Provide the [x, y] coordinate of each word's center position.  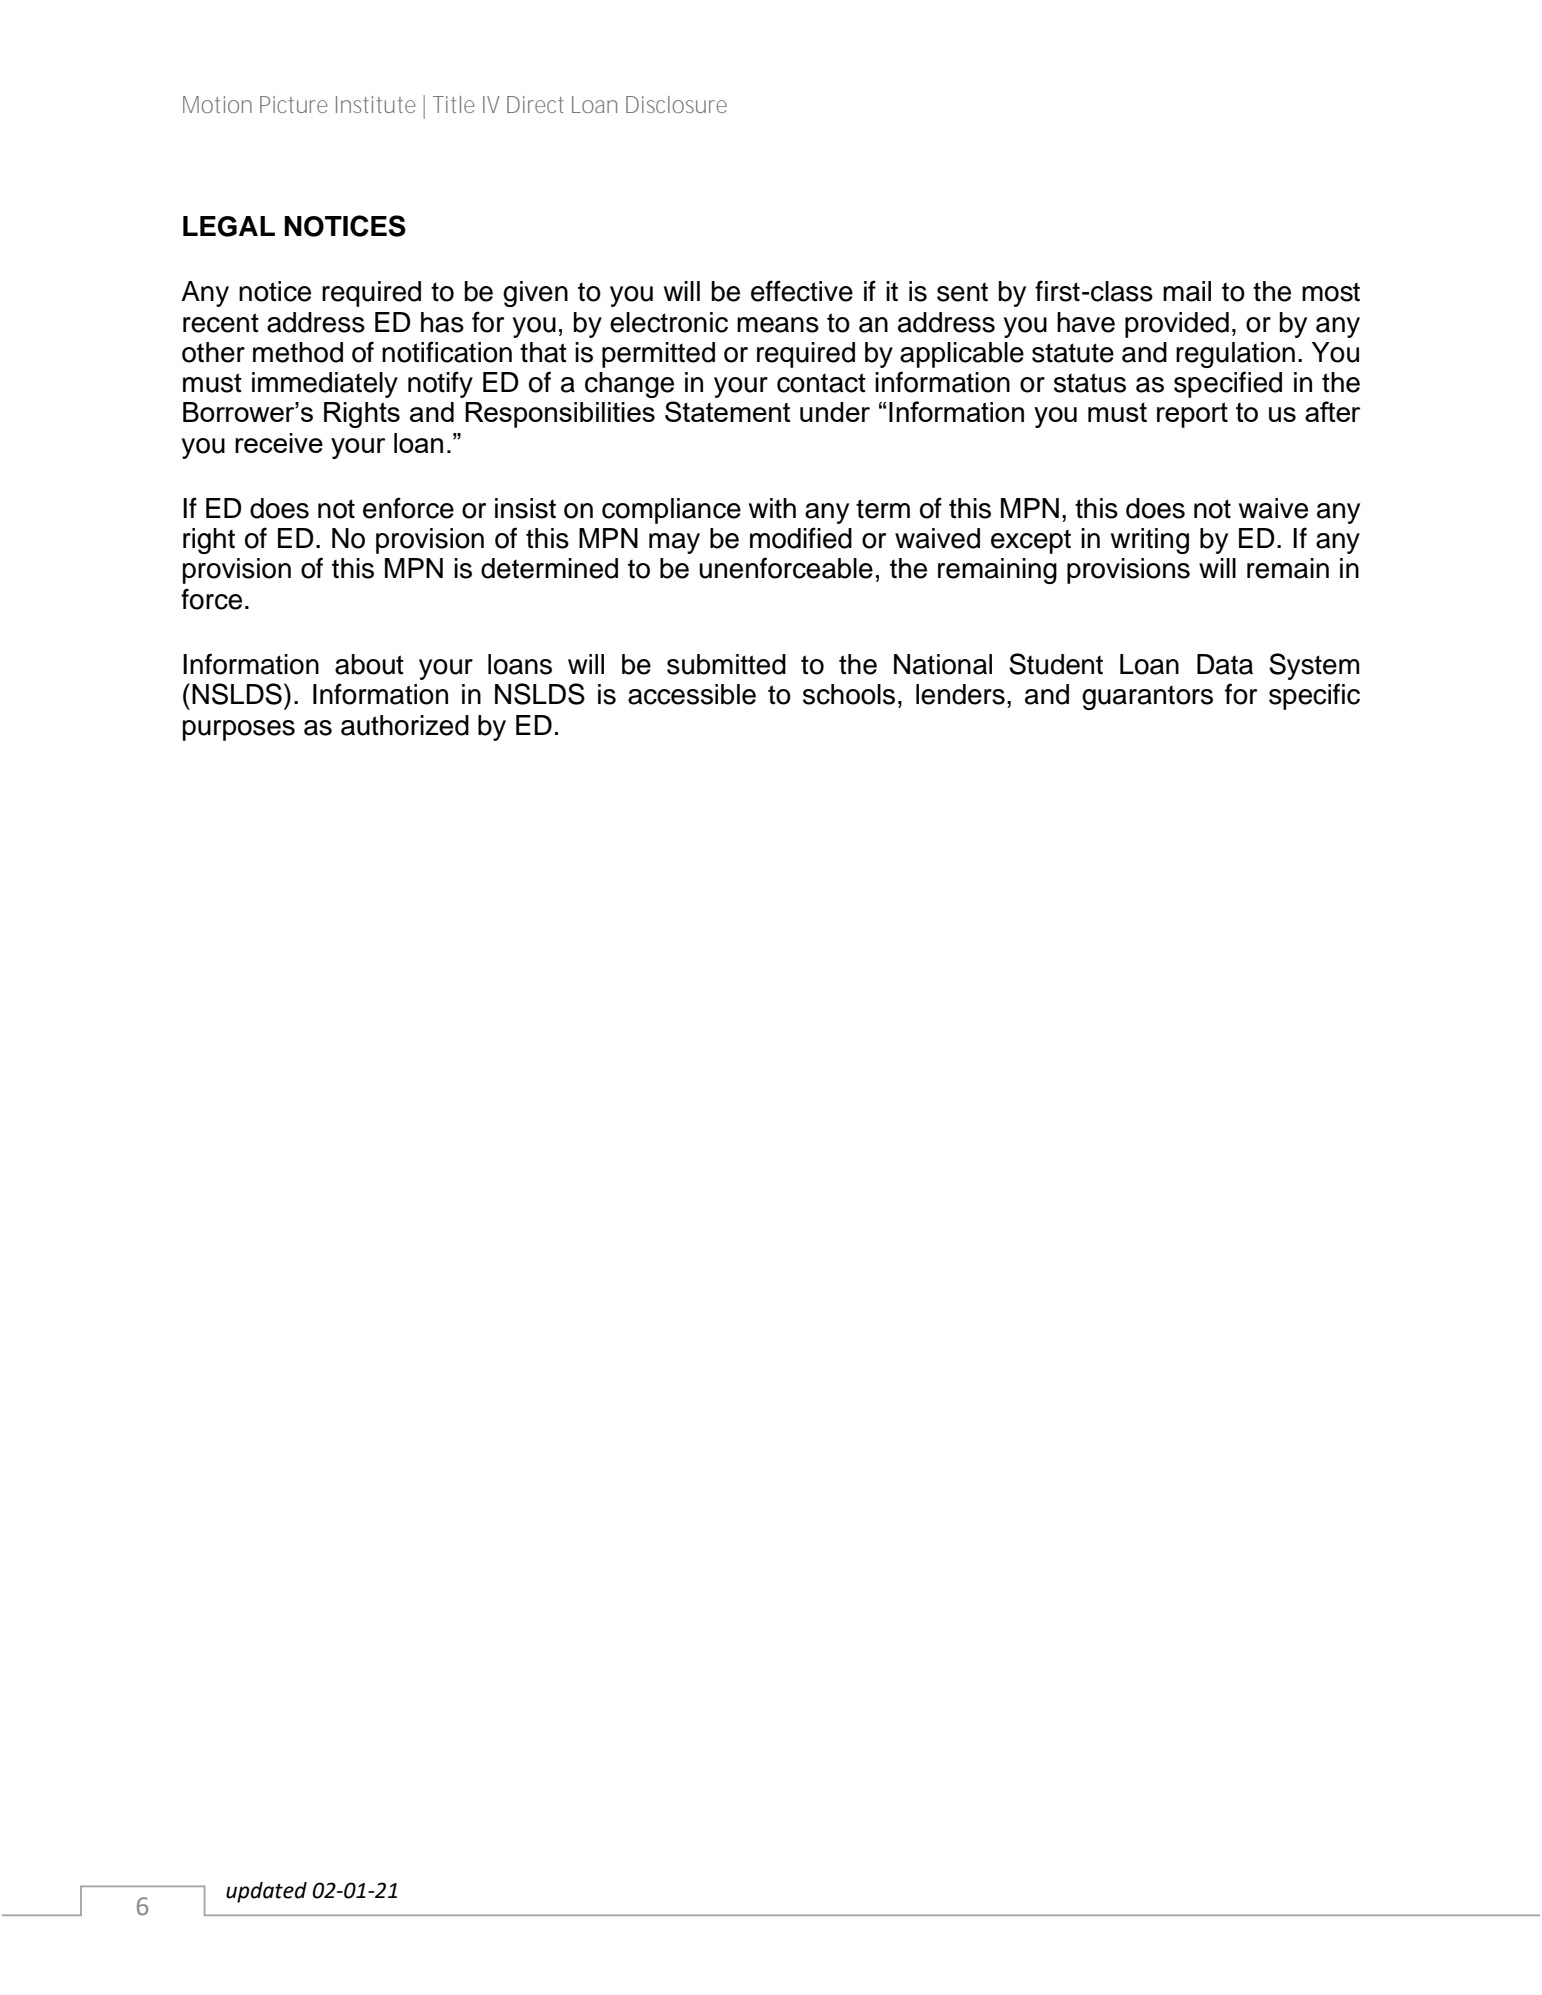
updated [266, 1892]
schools [849, 694]
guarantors [1147, 698]
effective [802, 291]
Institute [375, 104]
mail [1187, 291]
